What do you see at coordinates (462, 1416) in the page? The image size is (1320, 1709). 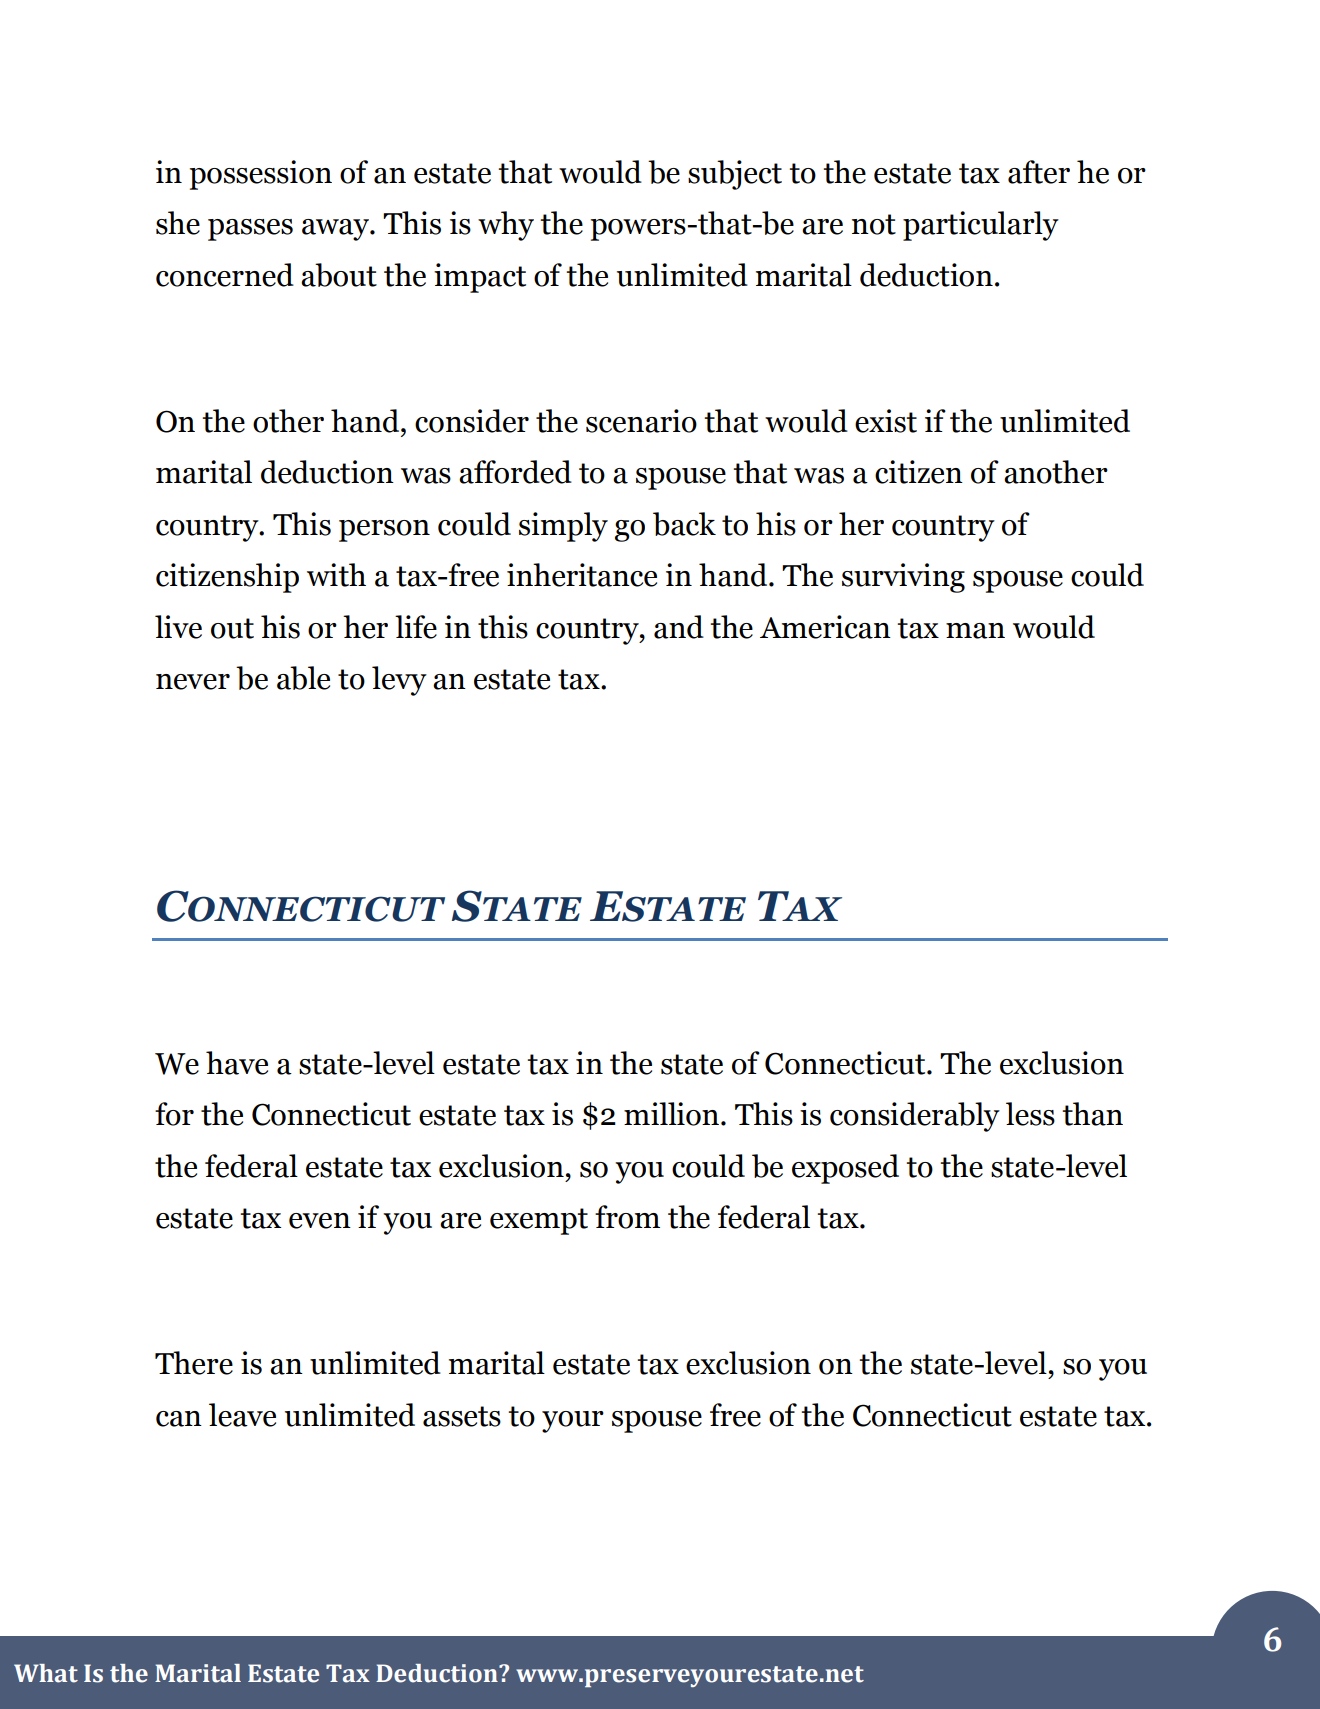 I see `assets` at bounding box center [462, 1416].
